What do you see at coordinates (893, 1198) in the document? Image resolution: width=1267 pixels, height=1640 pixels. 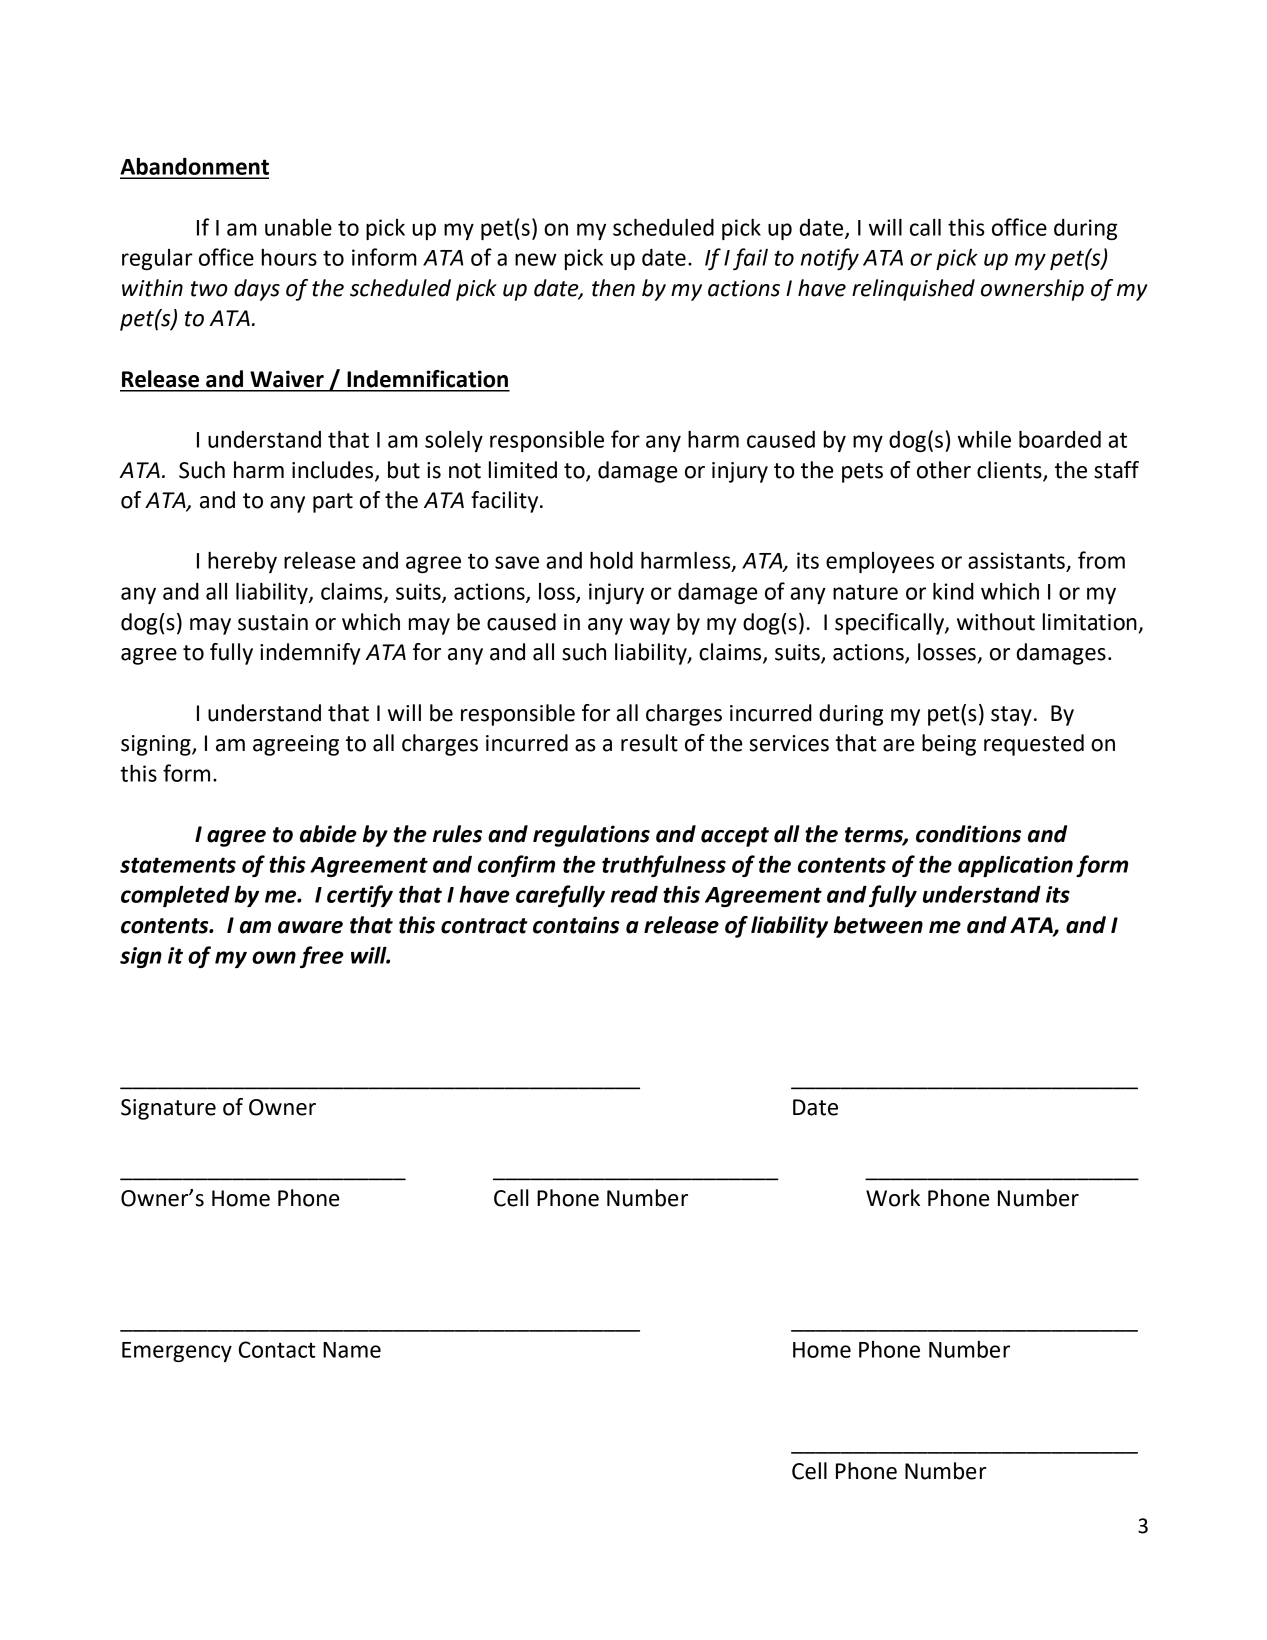 I see `Work` at bounding box center [893, 1198].
